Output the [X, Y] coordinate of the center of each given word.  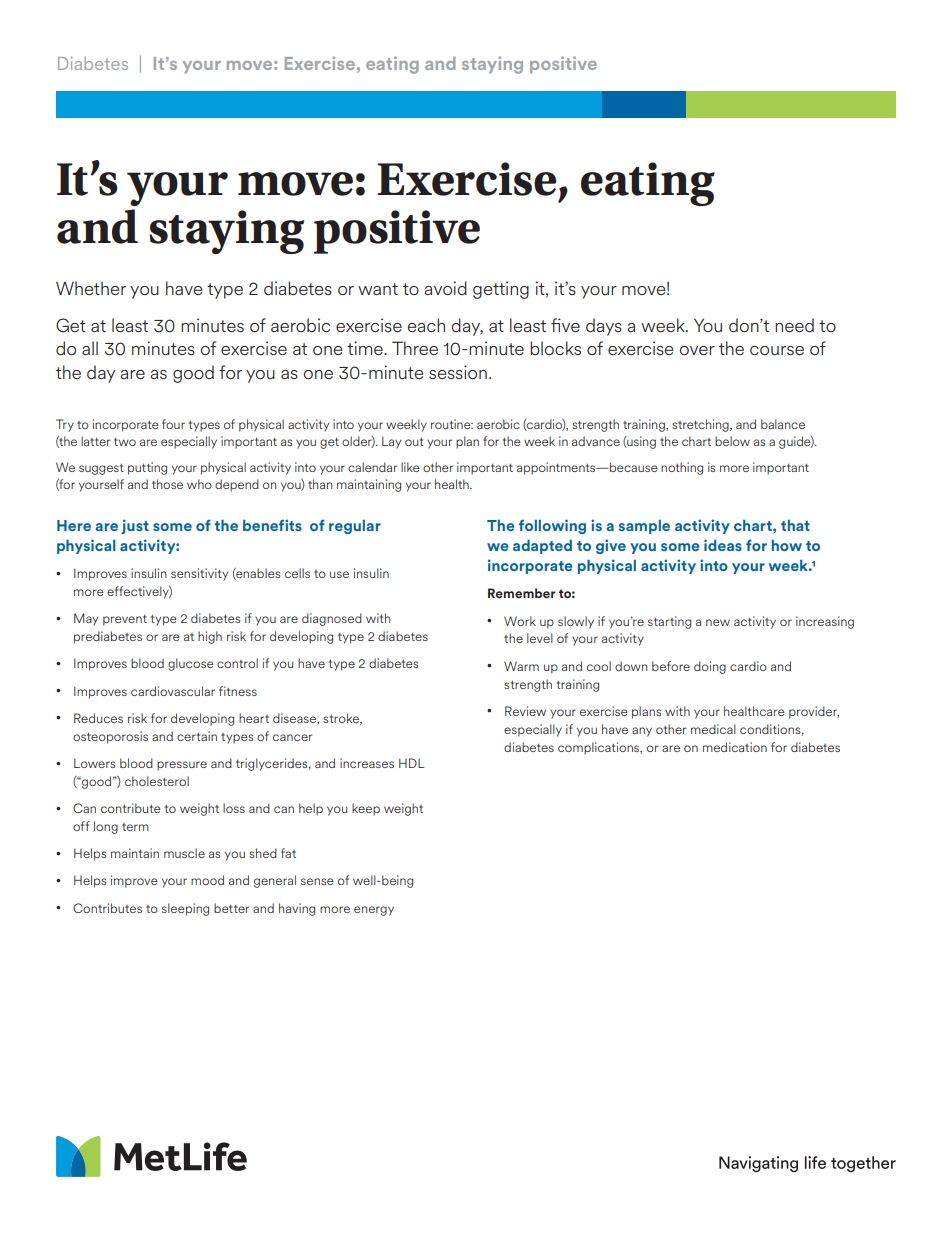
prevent [125, 620]
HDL [412, 763]
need [794, 325]
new [718, 622]
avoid [445, 288]
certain [197, 736]
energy [374, 911]
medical [713, 729]
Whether [91, 288]
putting [147, 468]
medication [735, 747]
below [732, 441]
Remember [522, 593]
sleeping [185, 909]
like [410, 467]
